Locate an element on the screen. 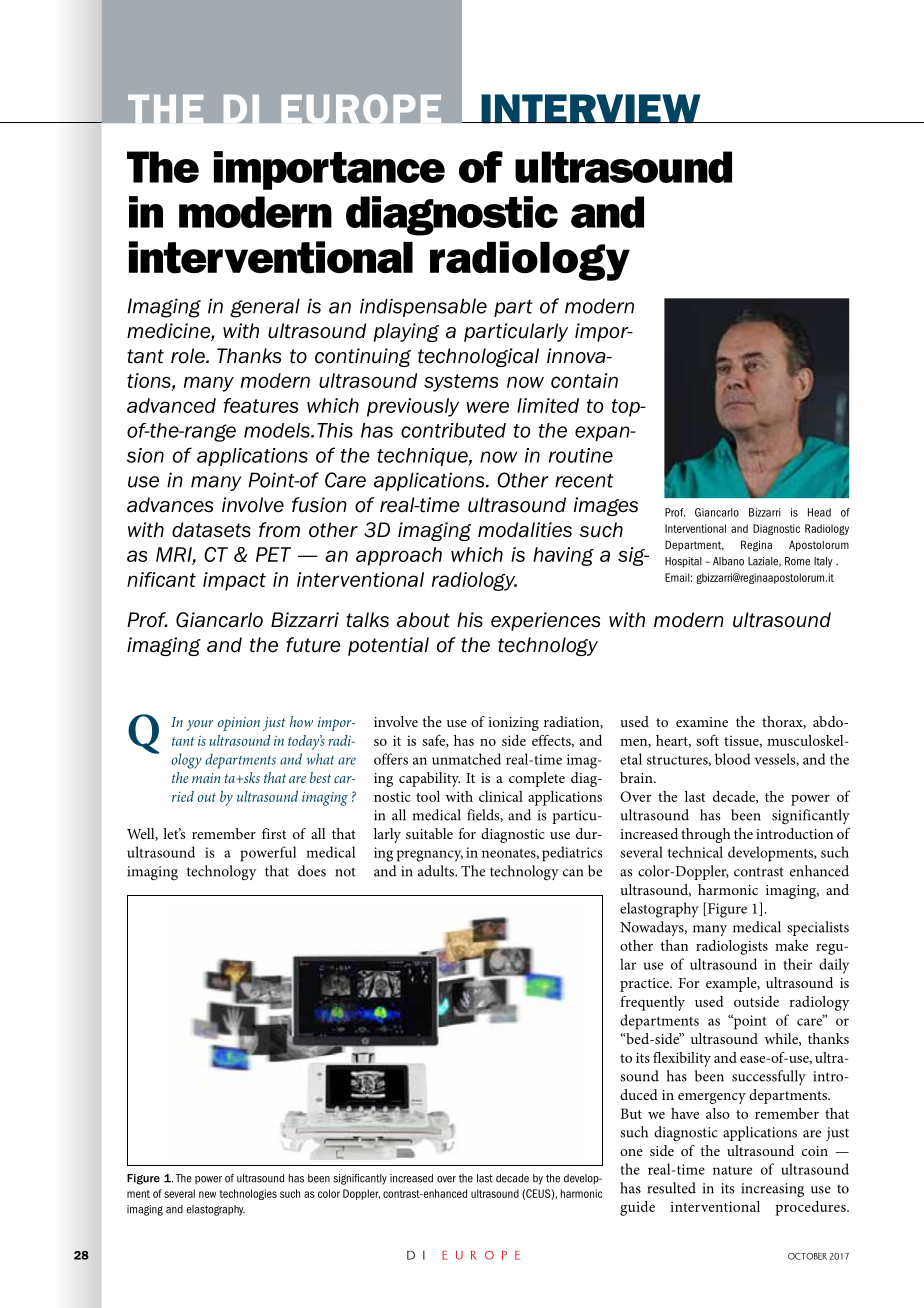 This screenshot has height=1308, width=924. increasing is located at coordinates (772, 1190).
